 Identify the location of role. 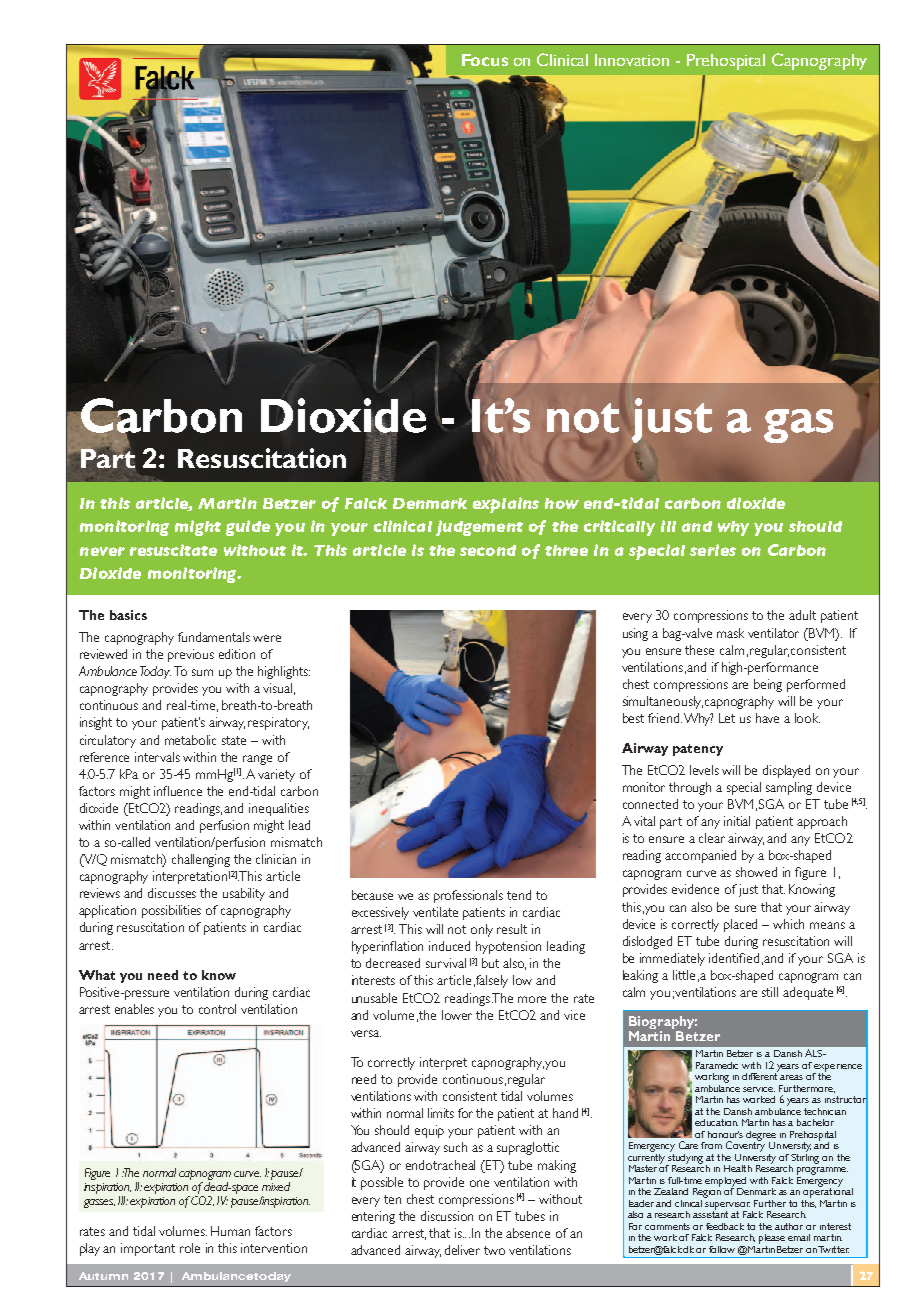
(190, 1248).
